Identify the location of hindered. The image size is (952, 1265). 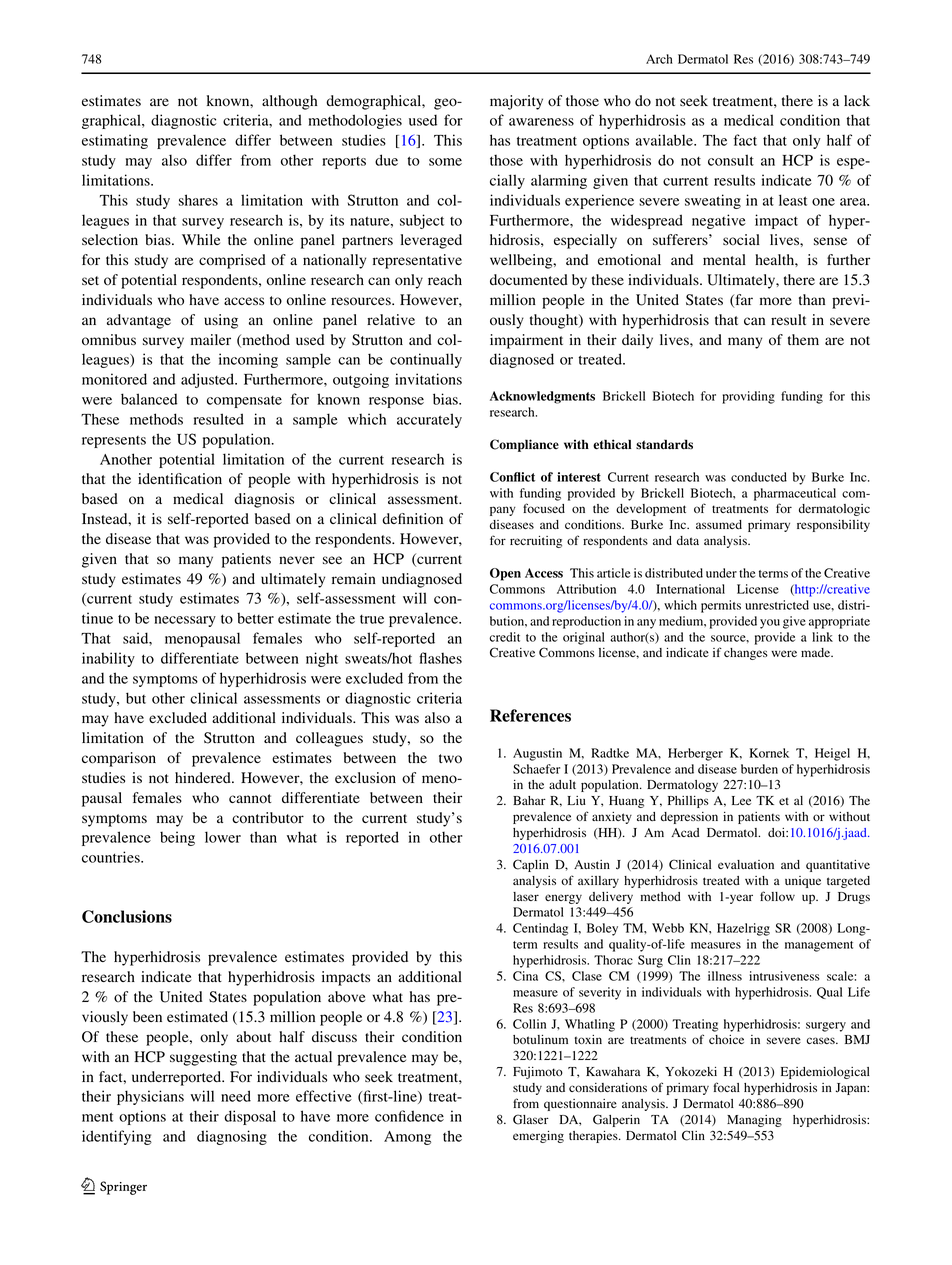
(204, 778).
